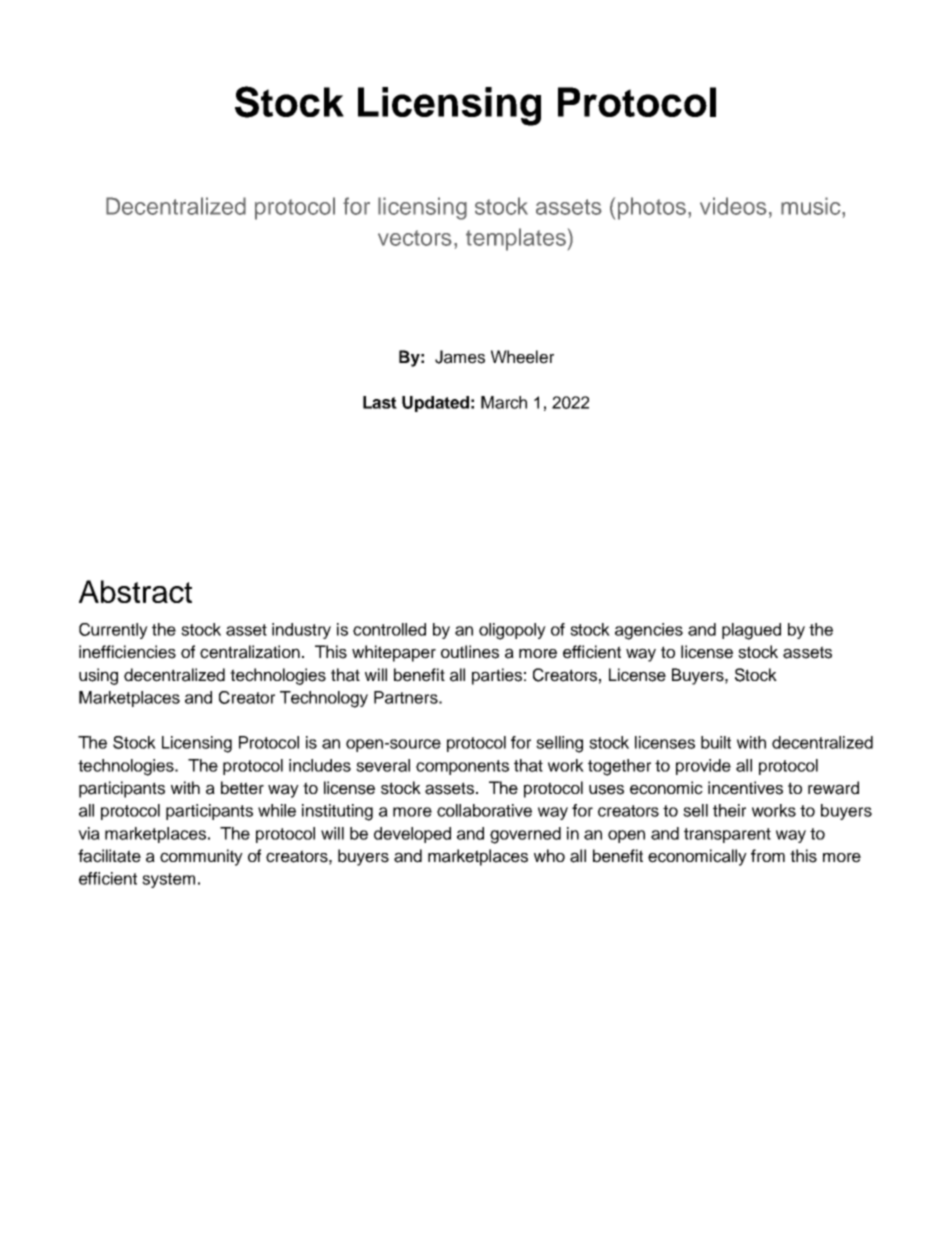 The height and width of the screenshot is (1233, 952). What do you see at coordinates (380, 402) in the screenshot?
I see `Last` at bounding box center [380, 402].
